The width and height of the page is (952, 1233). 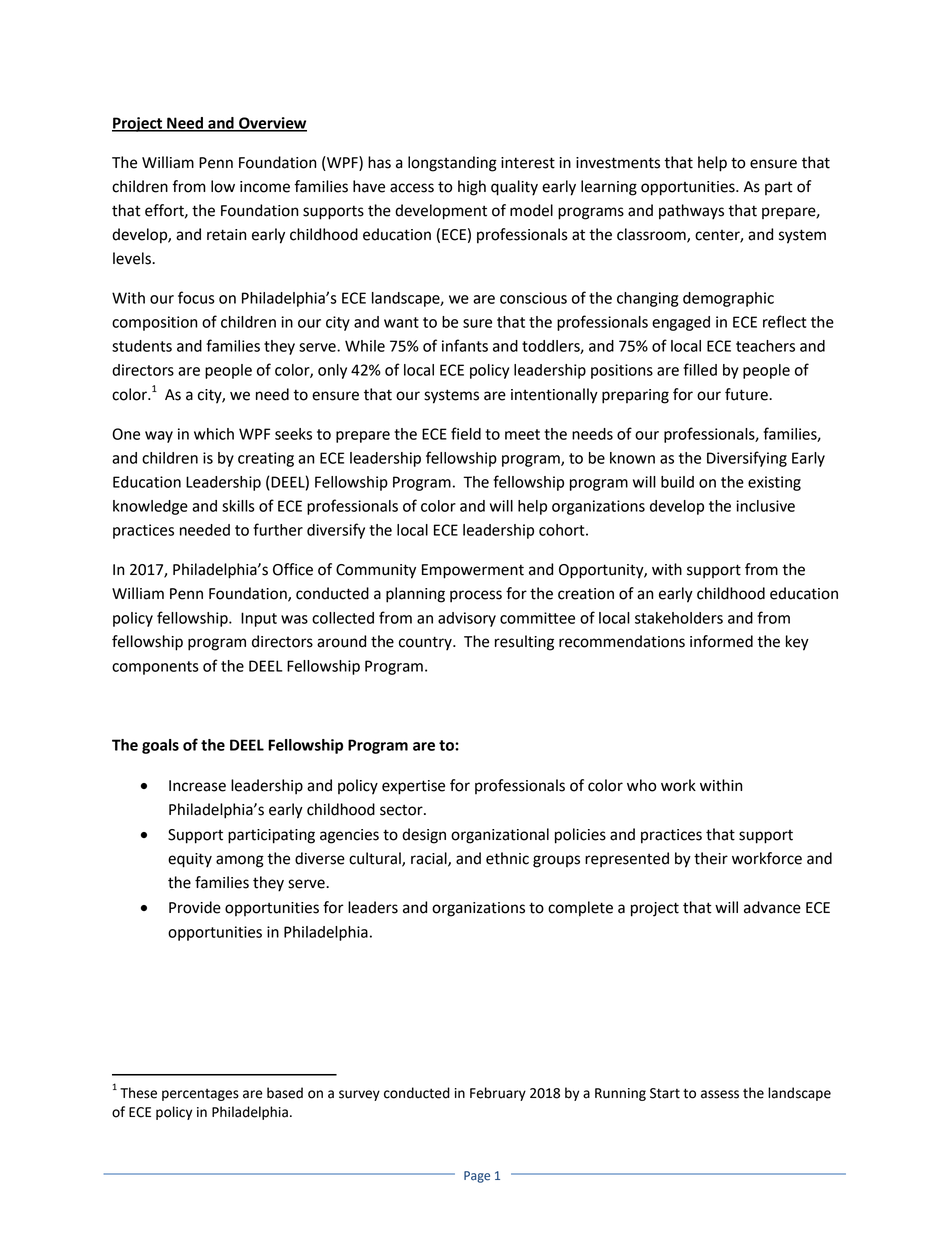 What do you see at coordinates (238, 506) in the page?
I see `skills` at bounding box center [238, 506].
